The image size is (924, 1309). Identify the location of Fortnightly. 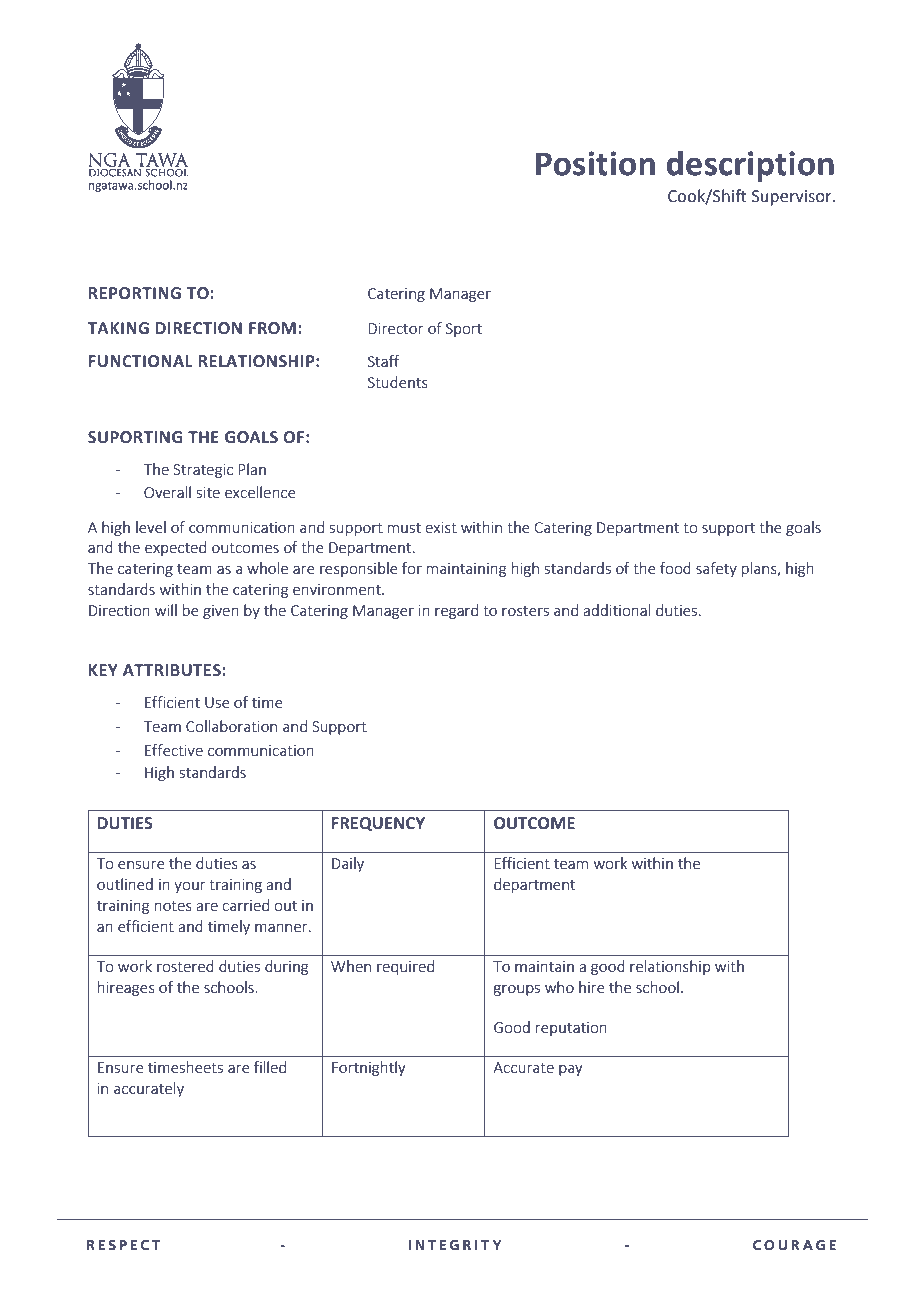
(369, 1068).
